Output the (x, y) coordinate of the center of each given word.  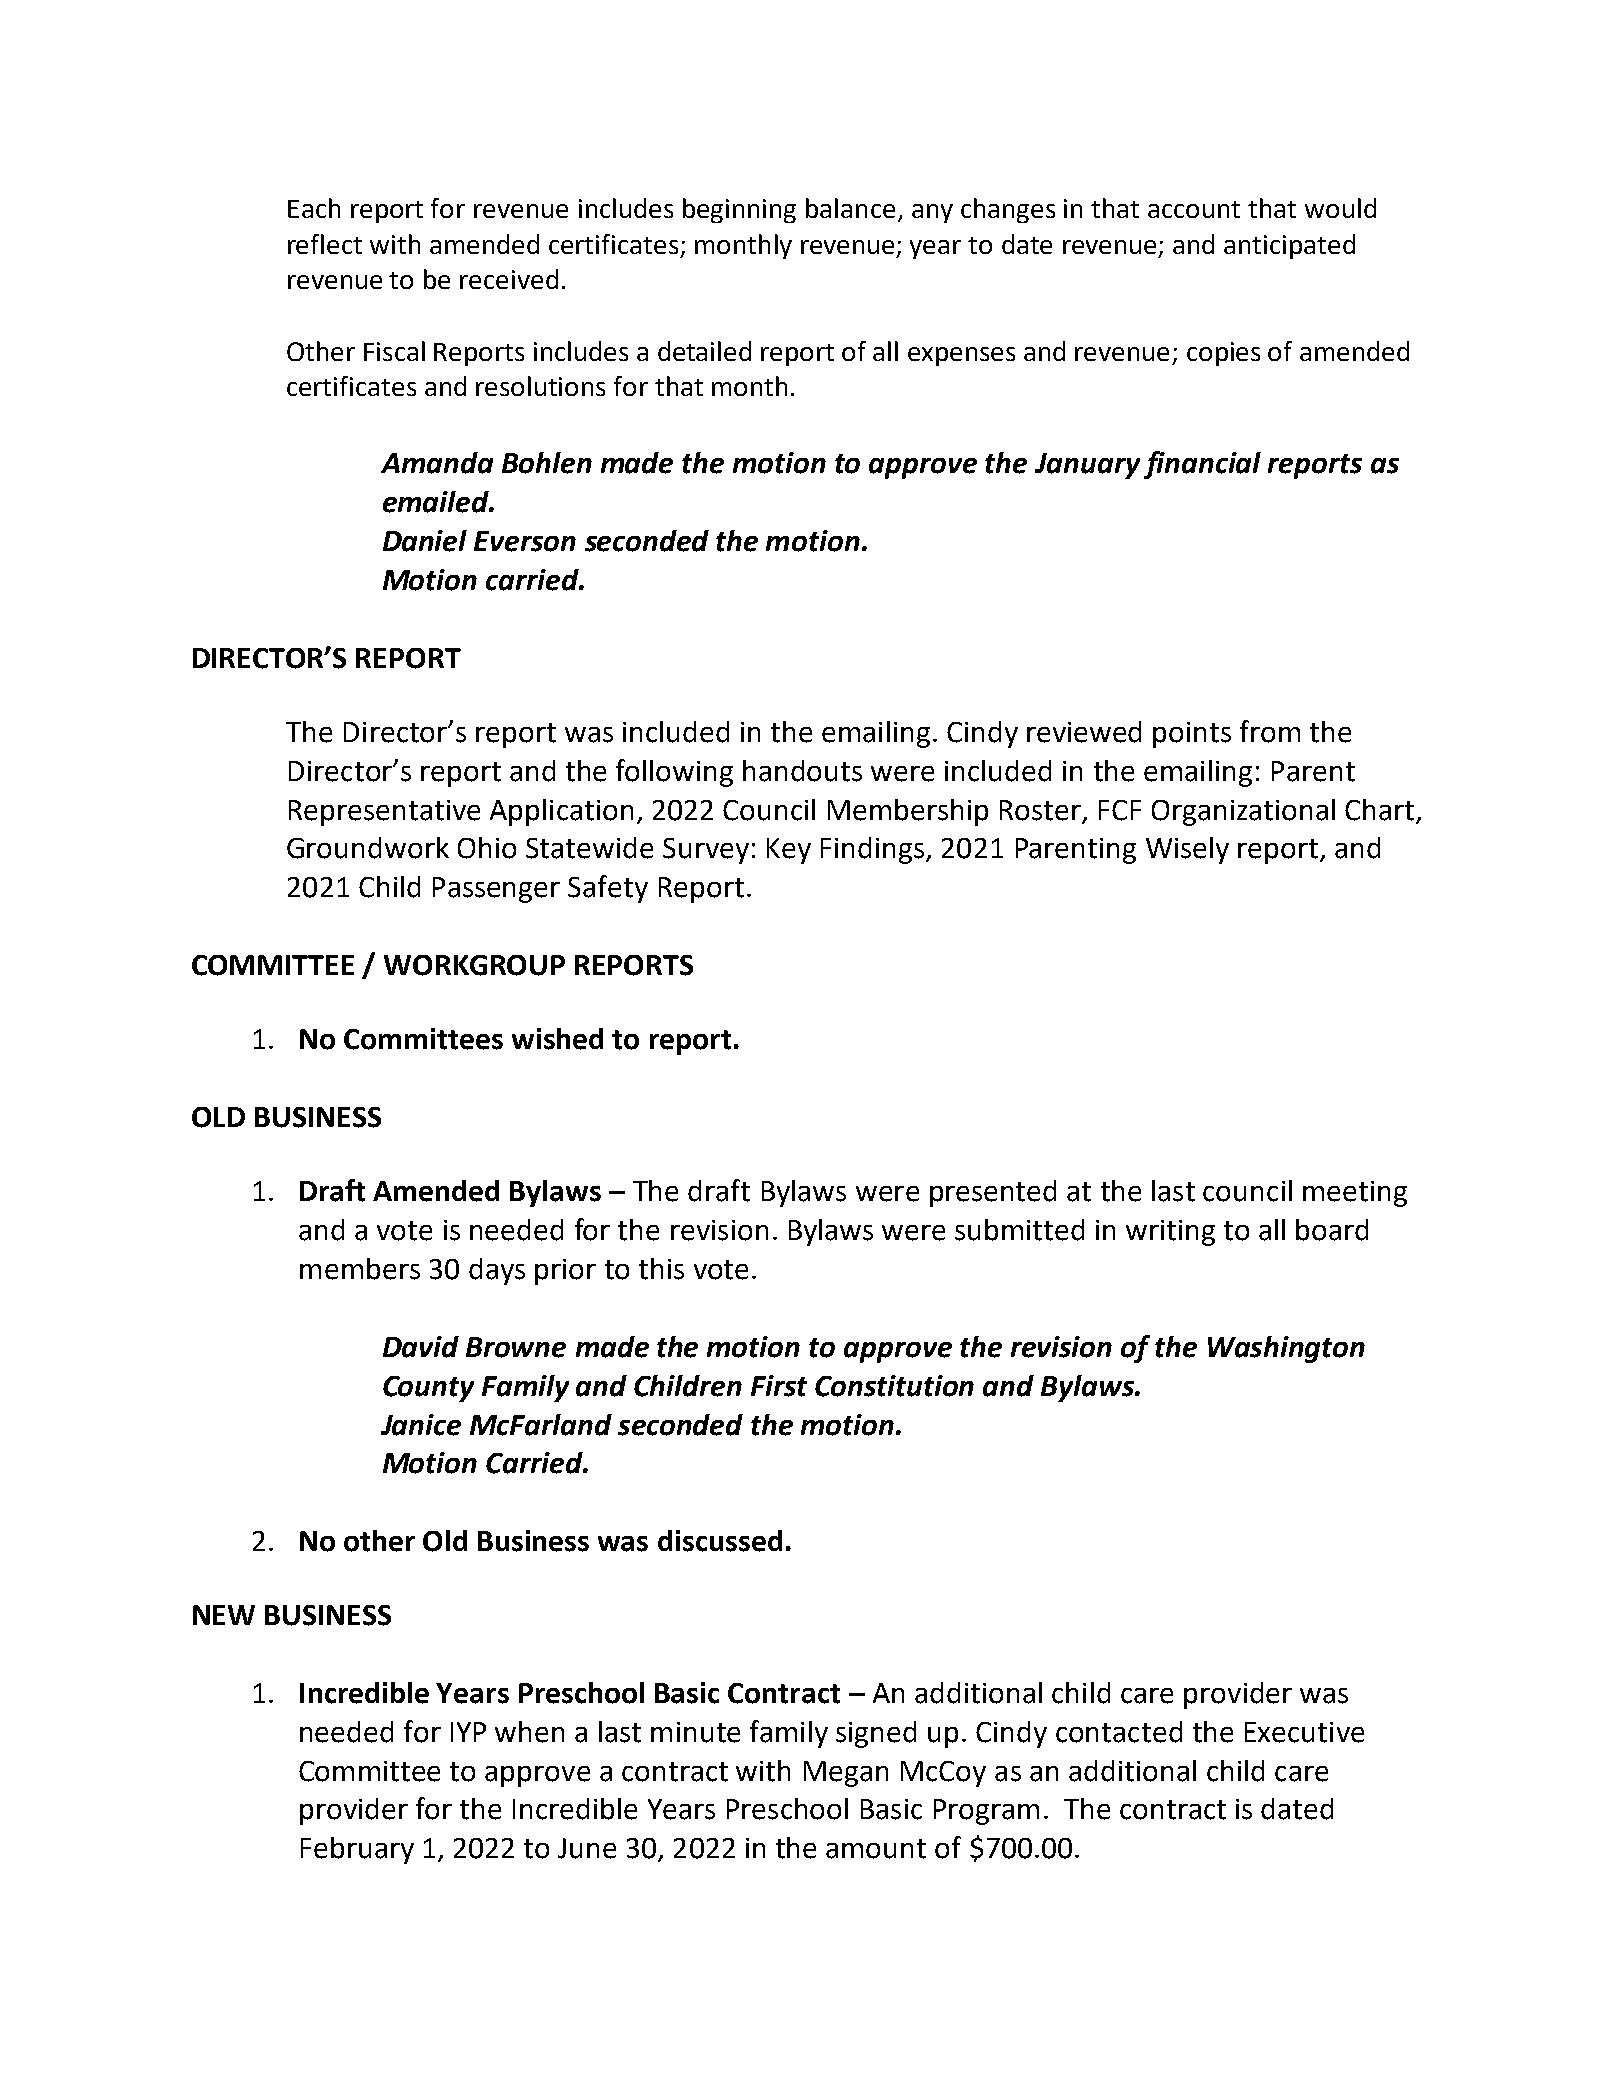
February (357, 1850)
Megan (846, 1774)
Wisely (1187, 850)
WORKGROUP (474, 965)
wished (557, 1039)
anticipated (1289, 246)
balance (850, 208)
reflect (325, 244)
